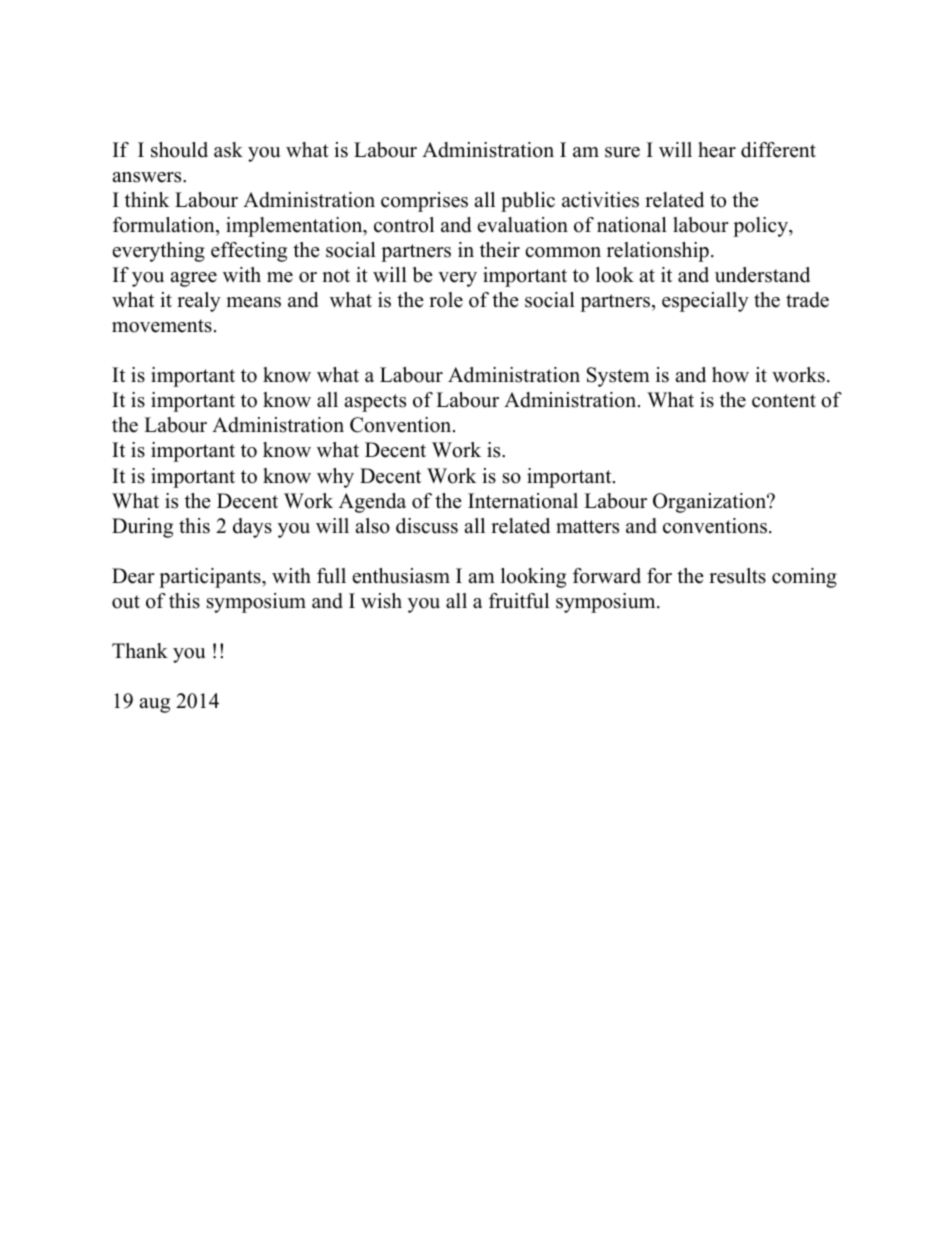 The image size is (952, 1233). What do you see at coordinates (335, 478) in the page?
I see `why` at bounding box center [335, 478].
